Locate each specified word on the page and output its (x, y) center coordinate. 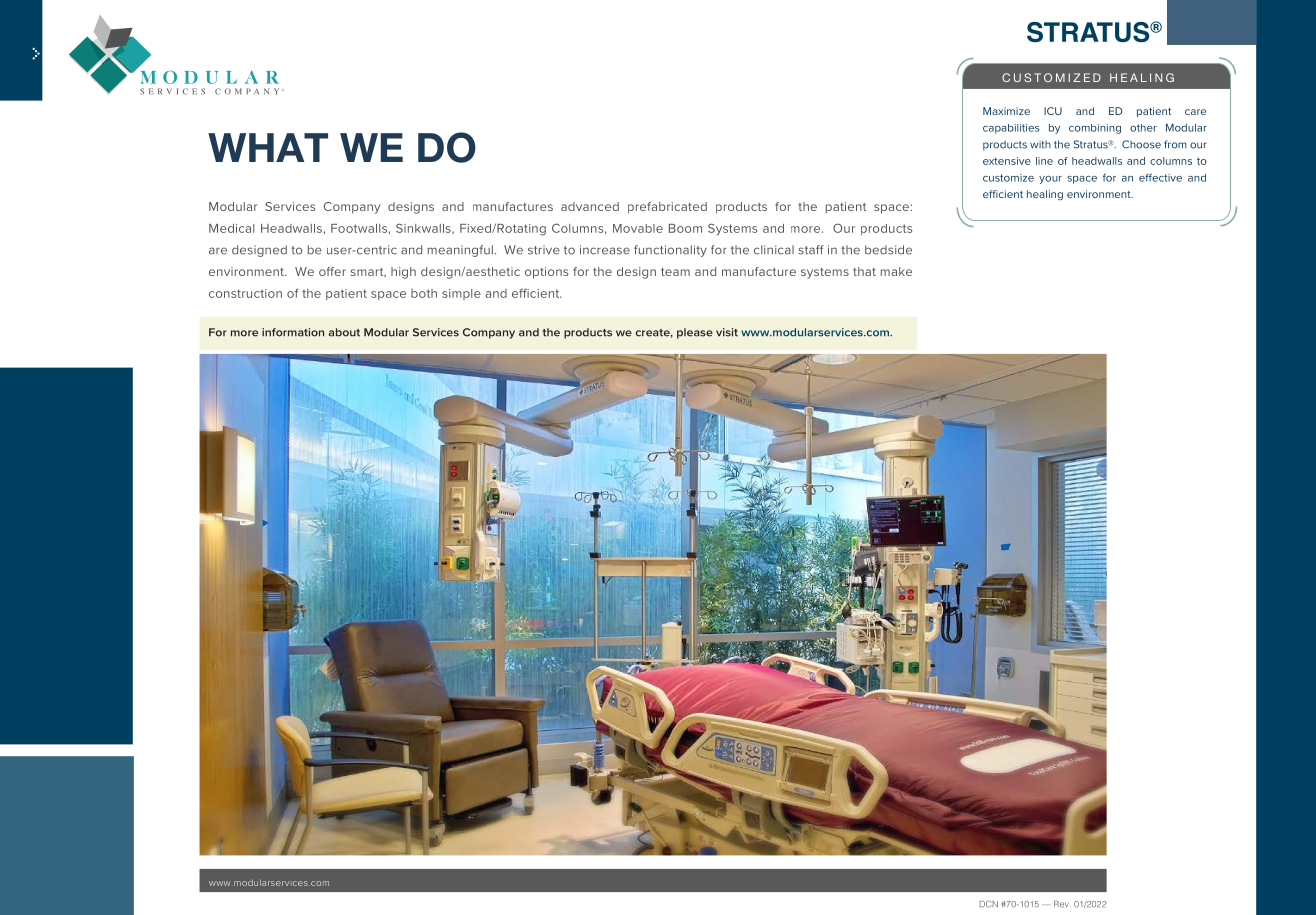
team (675, 272)
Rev (1062, 904)
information (293, 332)
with (1040, 144)
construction (245, 293)
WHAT (268, 147)
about (344, 332)
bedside (888, 250)
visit (727, 332)
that (864, 271)
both (424, 293)
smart (368, 273)
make (896, 271)
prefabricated (667, 208)
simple (461, 294)
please (695, 333)
